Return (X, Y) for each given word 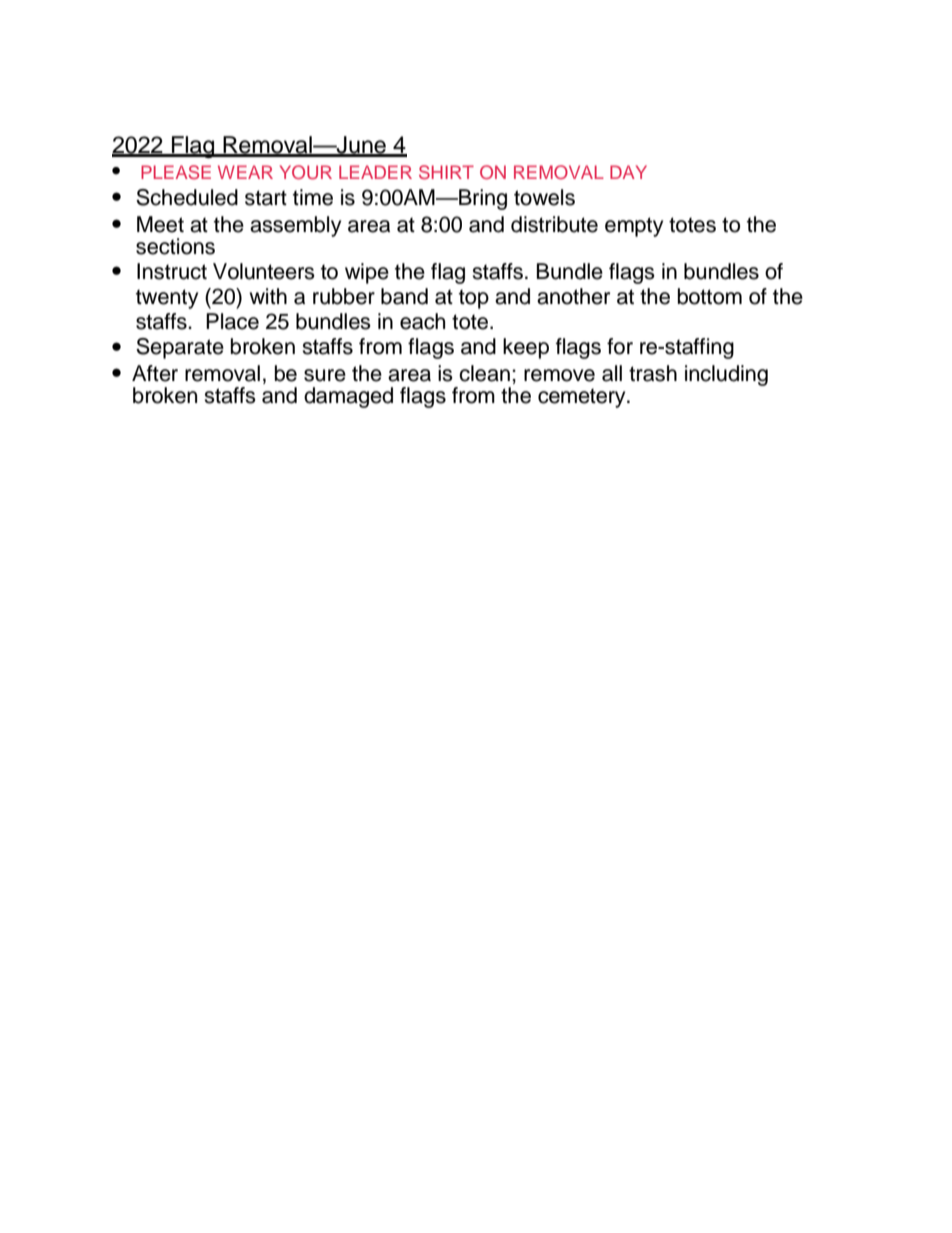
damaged (348, 397)
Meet (160, 224)
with (268, 296)
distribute (554, 224)
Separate (180, 348)
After (155, 373)
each (422, 321)
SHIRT (446, 172)
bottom (710, 296)
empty (634, 227)
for (620, 346)
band (404, 296)
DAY (628, 172)
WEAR (245, 172)
